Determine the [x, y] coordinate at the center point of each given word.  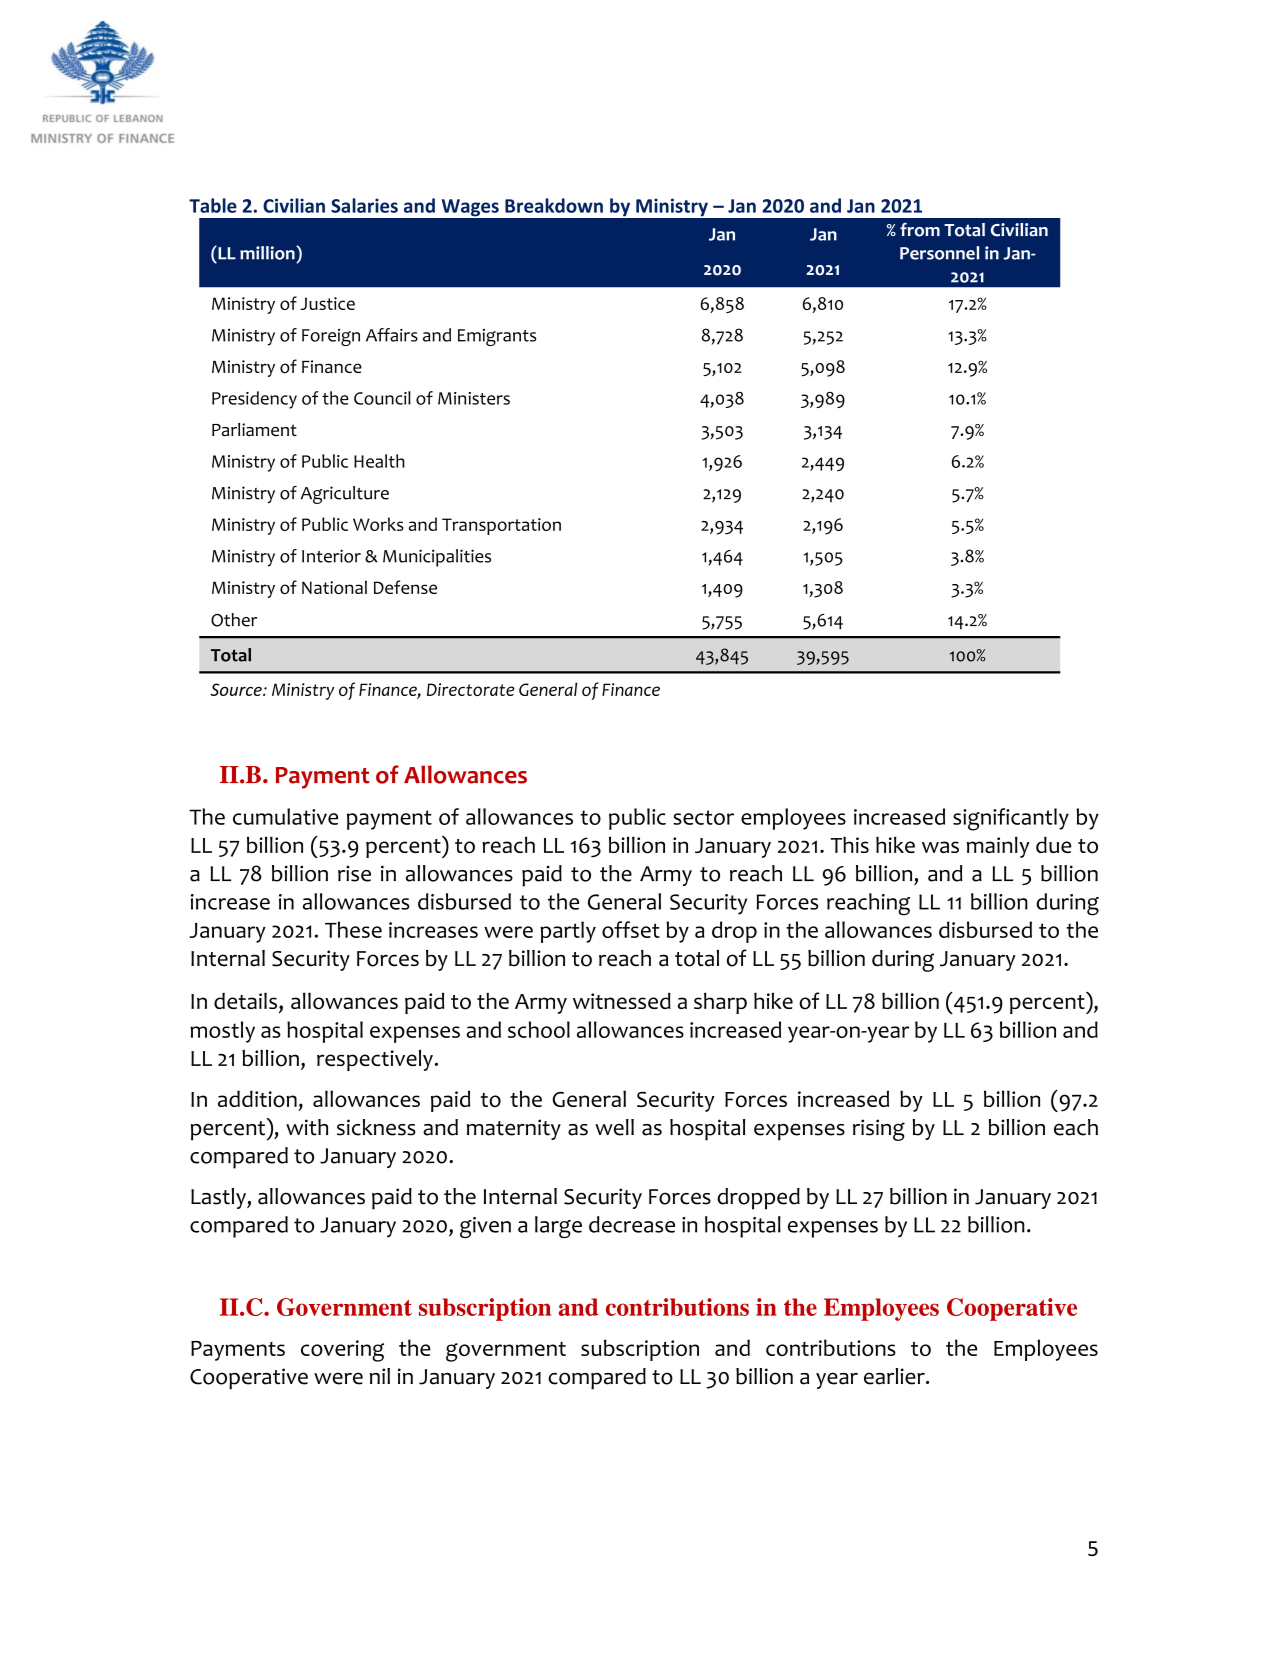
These [353, 929]
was [940, 847]
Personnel [939, 253]
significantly [1011, 819]
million [268, 253]
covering [342, 1351]
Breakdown [554, 205]
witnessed [622, 1001]
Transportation [501, 526]
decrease [632, 1224]
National [334, 587]
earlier [895, 1376]
